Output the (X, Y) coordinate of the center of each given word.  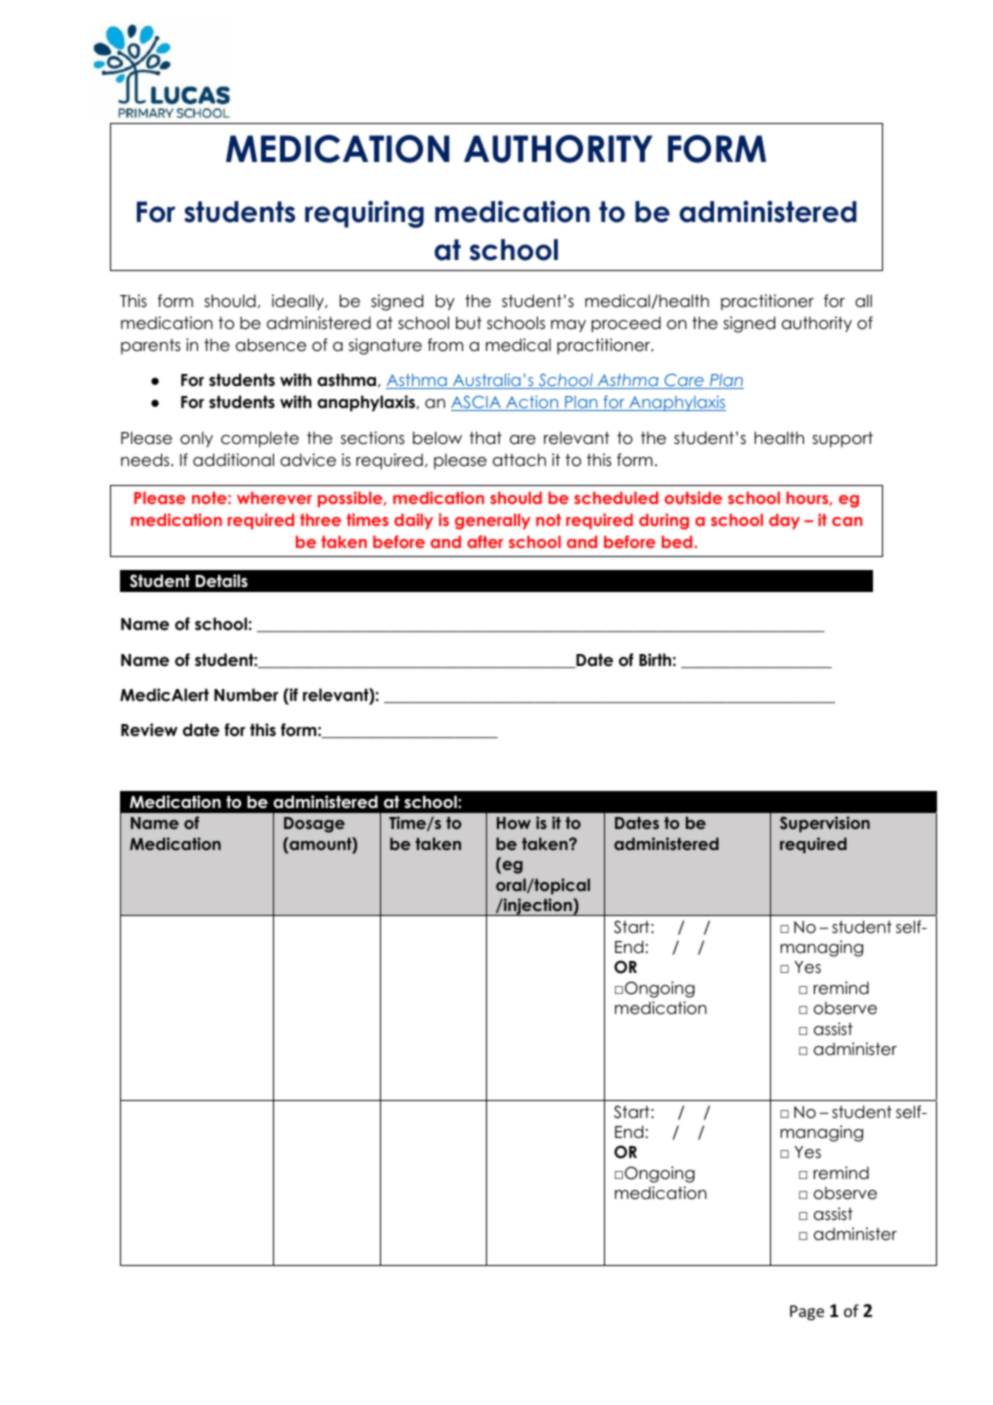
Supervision (825, 824)
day (784, 521)
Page (807, 1313)
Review (149, 730)
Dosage (314, 825)
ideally (299, 302)
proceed (626, 324)
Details (222, 581)
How (514, 823)
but (469, 323)
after (485, 541)
